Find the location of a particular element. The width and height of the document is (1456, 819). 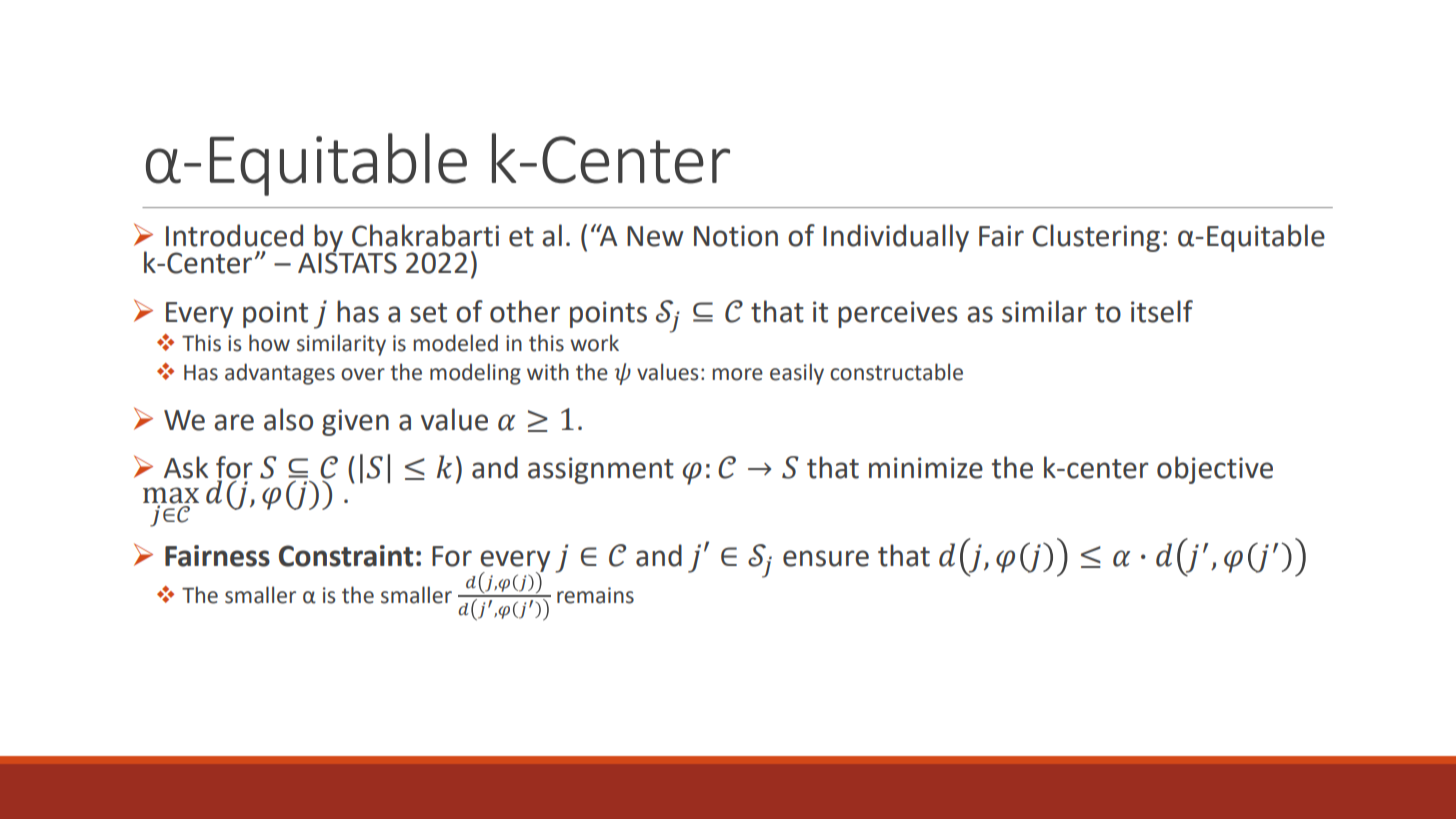

Notion is located at coordinates (736, 236).
